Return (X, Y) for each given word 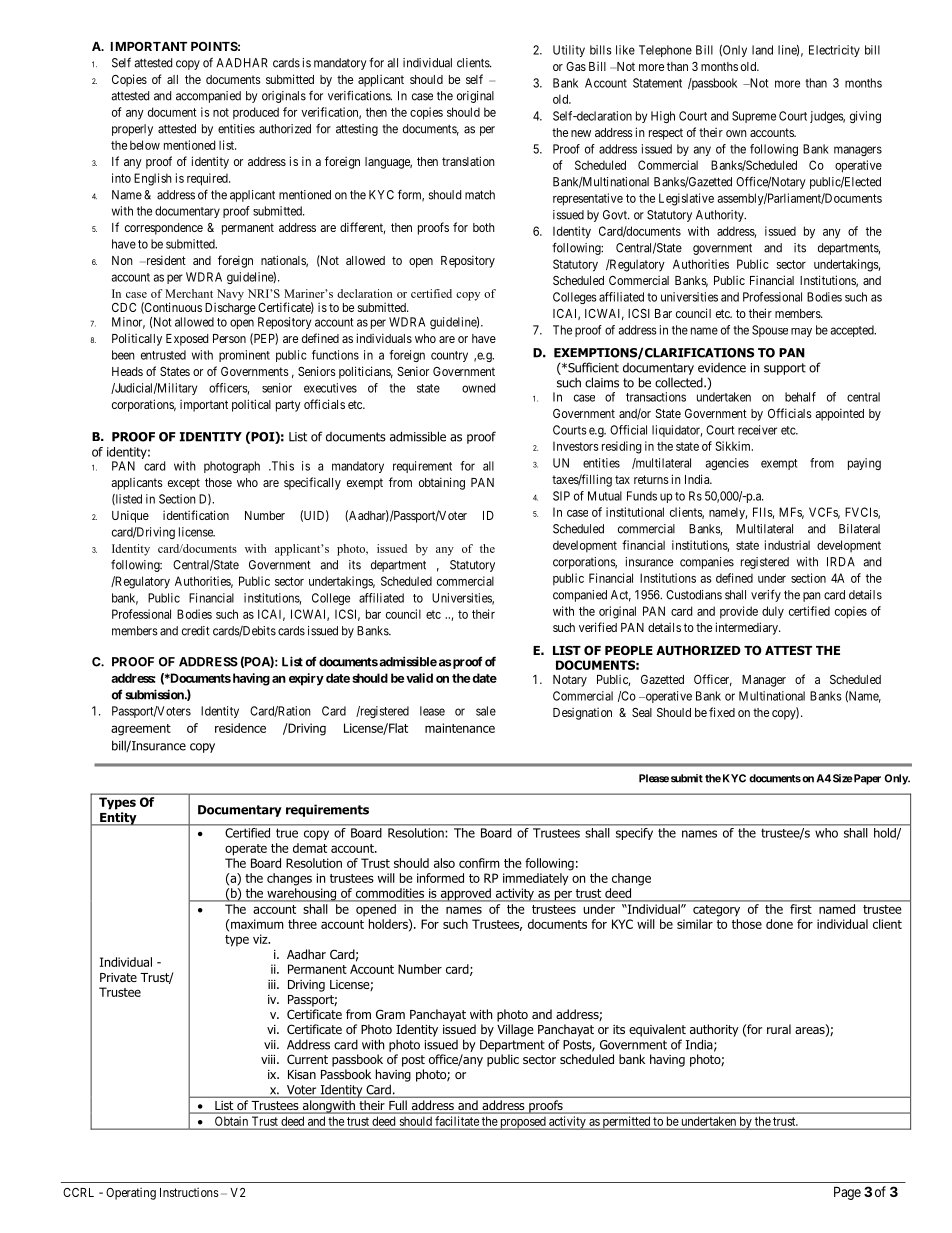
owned (478, 388)
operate (246, 850)
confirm (479, 863)
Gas (576, 66)
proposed (523, 1123)
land (762, 50)
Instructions (189, 1192)
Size (843, 778)
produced (256, 113)
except (184, 484)
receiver (757, 430)
